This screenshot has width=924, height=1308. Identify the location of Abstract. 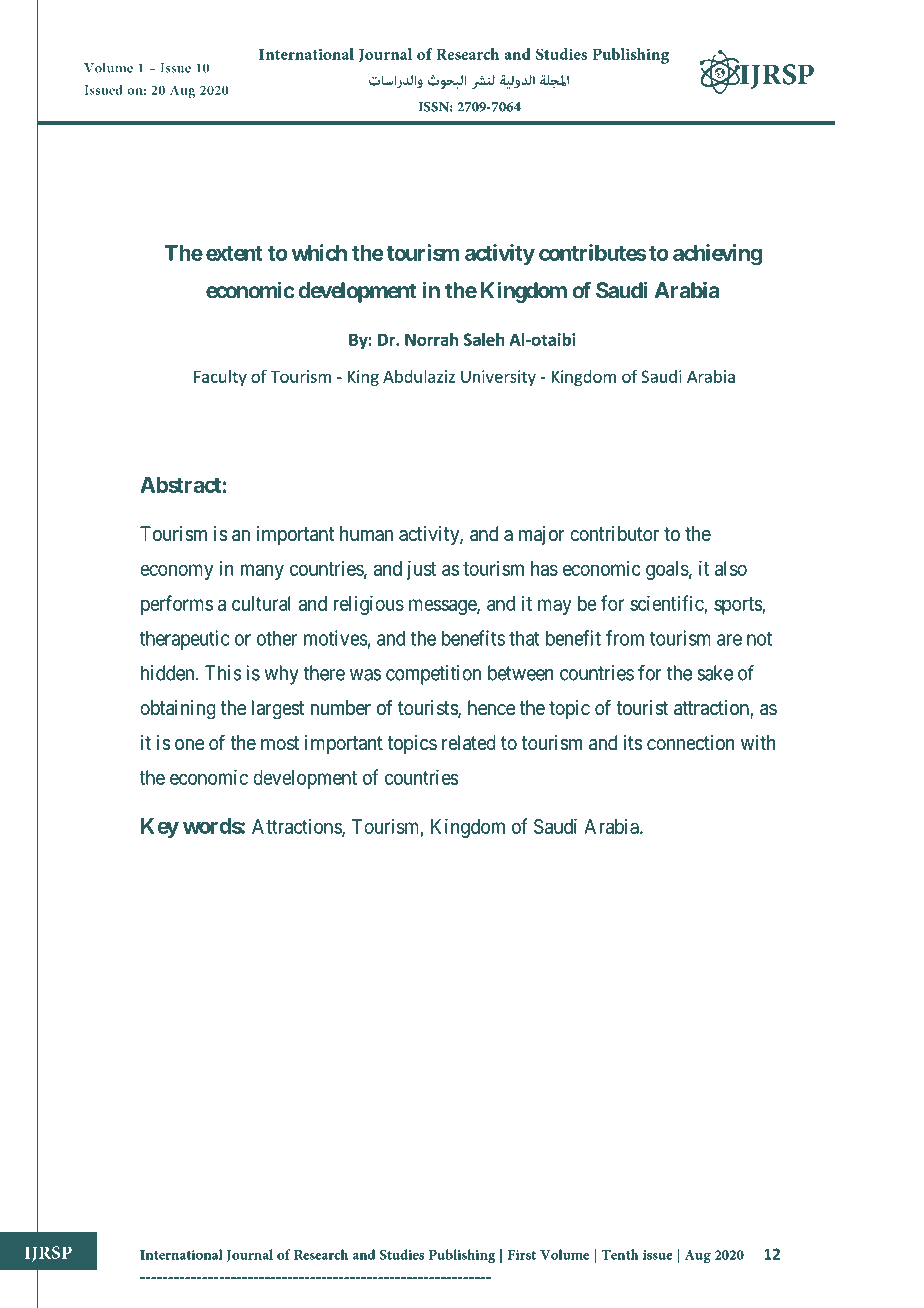
(181, 485).
